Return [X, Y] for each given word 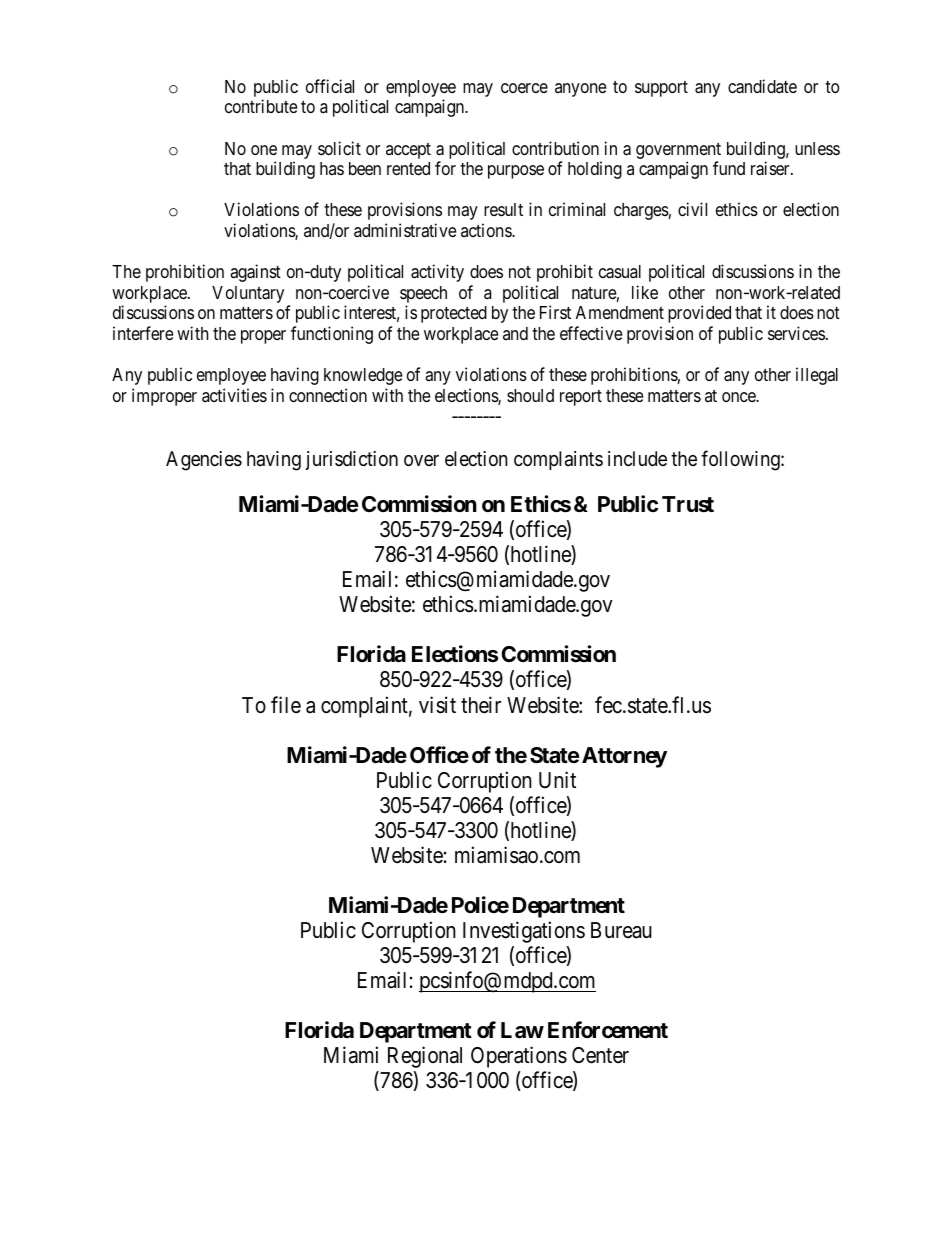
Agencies [204, 461]
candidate [762, 86]
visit [437, 705]
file [286, 705]
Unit [557, 779]
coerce [524, 88]
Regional [425, 1057]
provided [699, 314]
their [481, 705]
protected [454, 314]
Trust [688, 504]
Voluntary [248, 294]
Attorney [624, 757]
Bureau [621, 930]
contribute [261, 106]
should [530, 395]
